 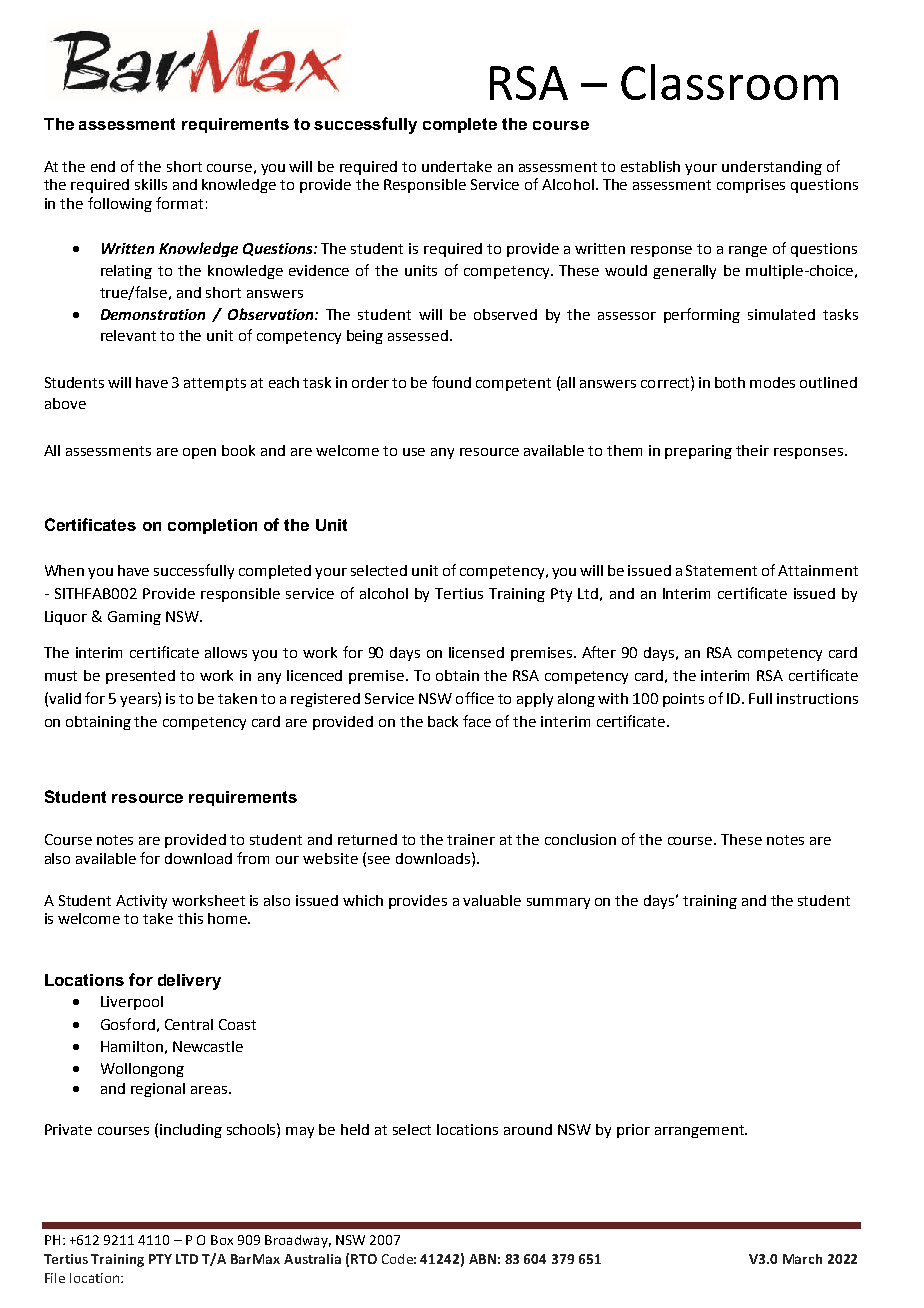 I want to click on ABN, so click(x=482, y=1259).
